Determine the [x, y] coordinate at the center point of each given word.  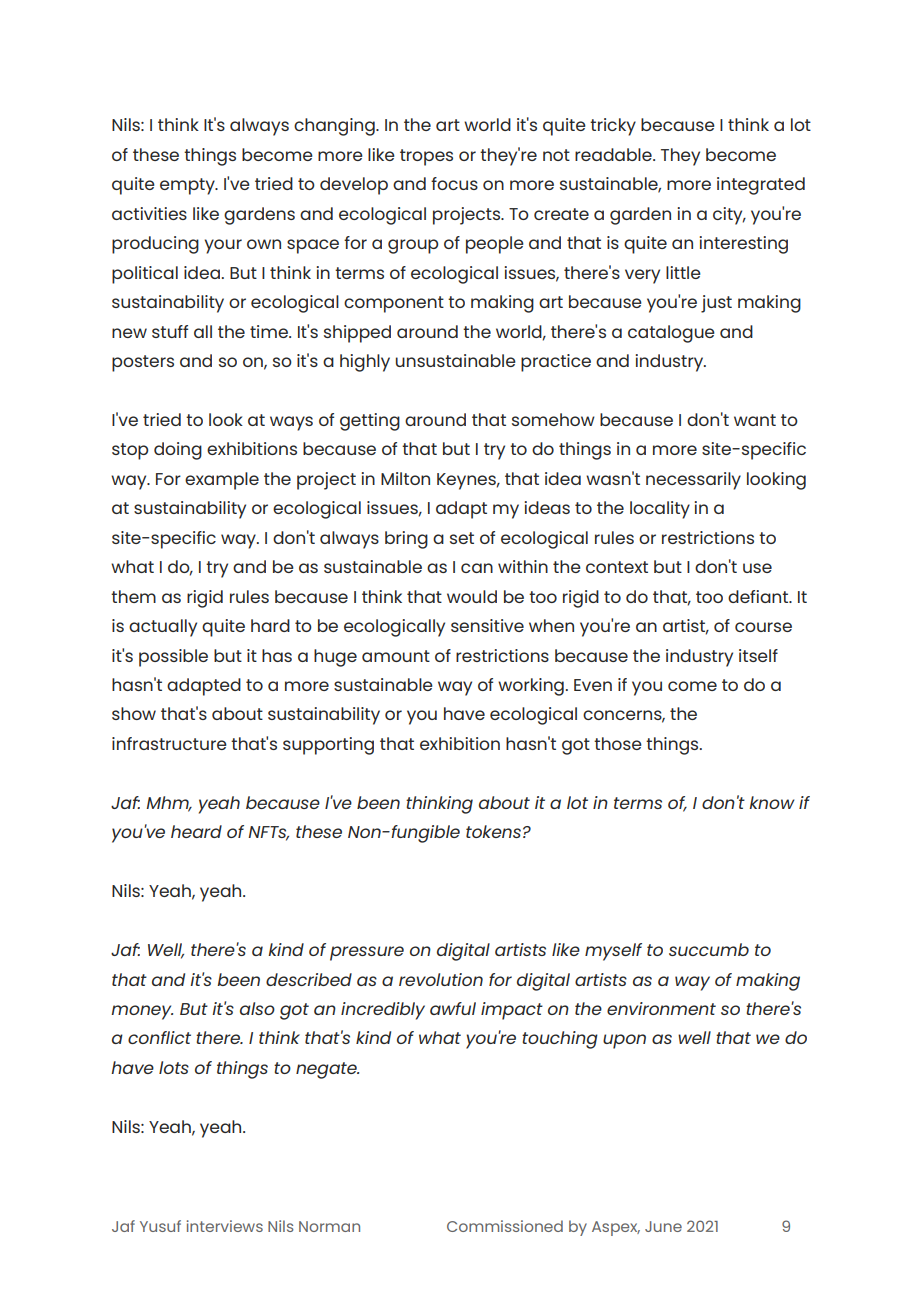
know [772, 802]
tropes [426, 157]
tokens [493, 831]
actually [163, 628]
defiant [759, 596]
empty [188, 186]
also [257, 1008]
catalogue [671, 334]
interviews [225, 1226]
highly [365, 363]
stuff [170, 331]
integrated [761, 186]
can [477, 568]
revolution [441, 979]
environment [661, 1008]
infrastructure [169, 743]
